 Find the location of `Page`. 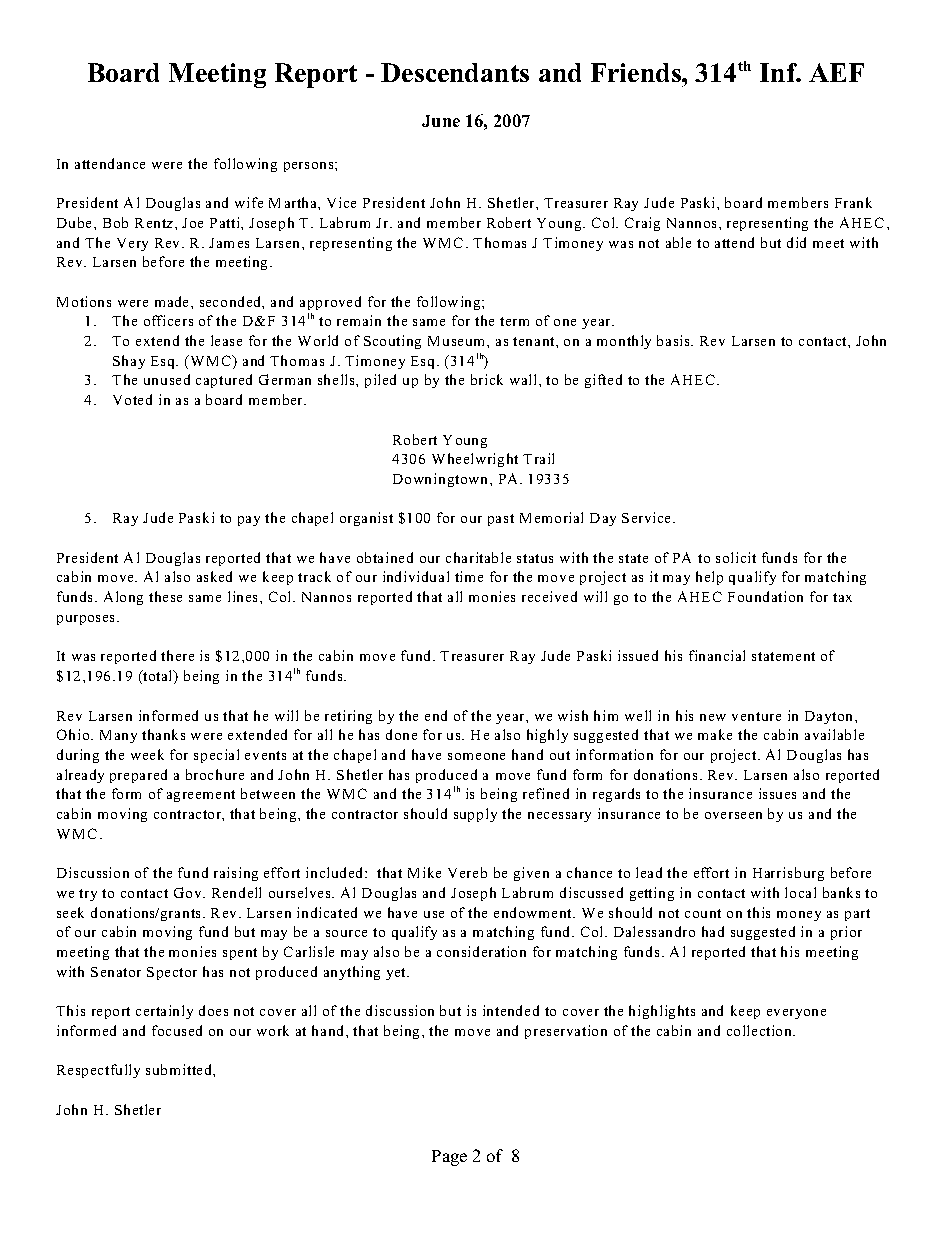

Page is located at coordinates (449, 1158).
